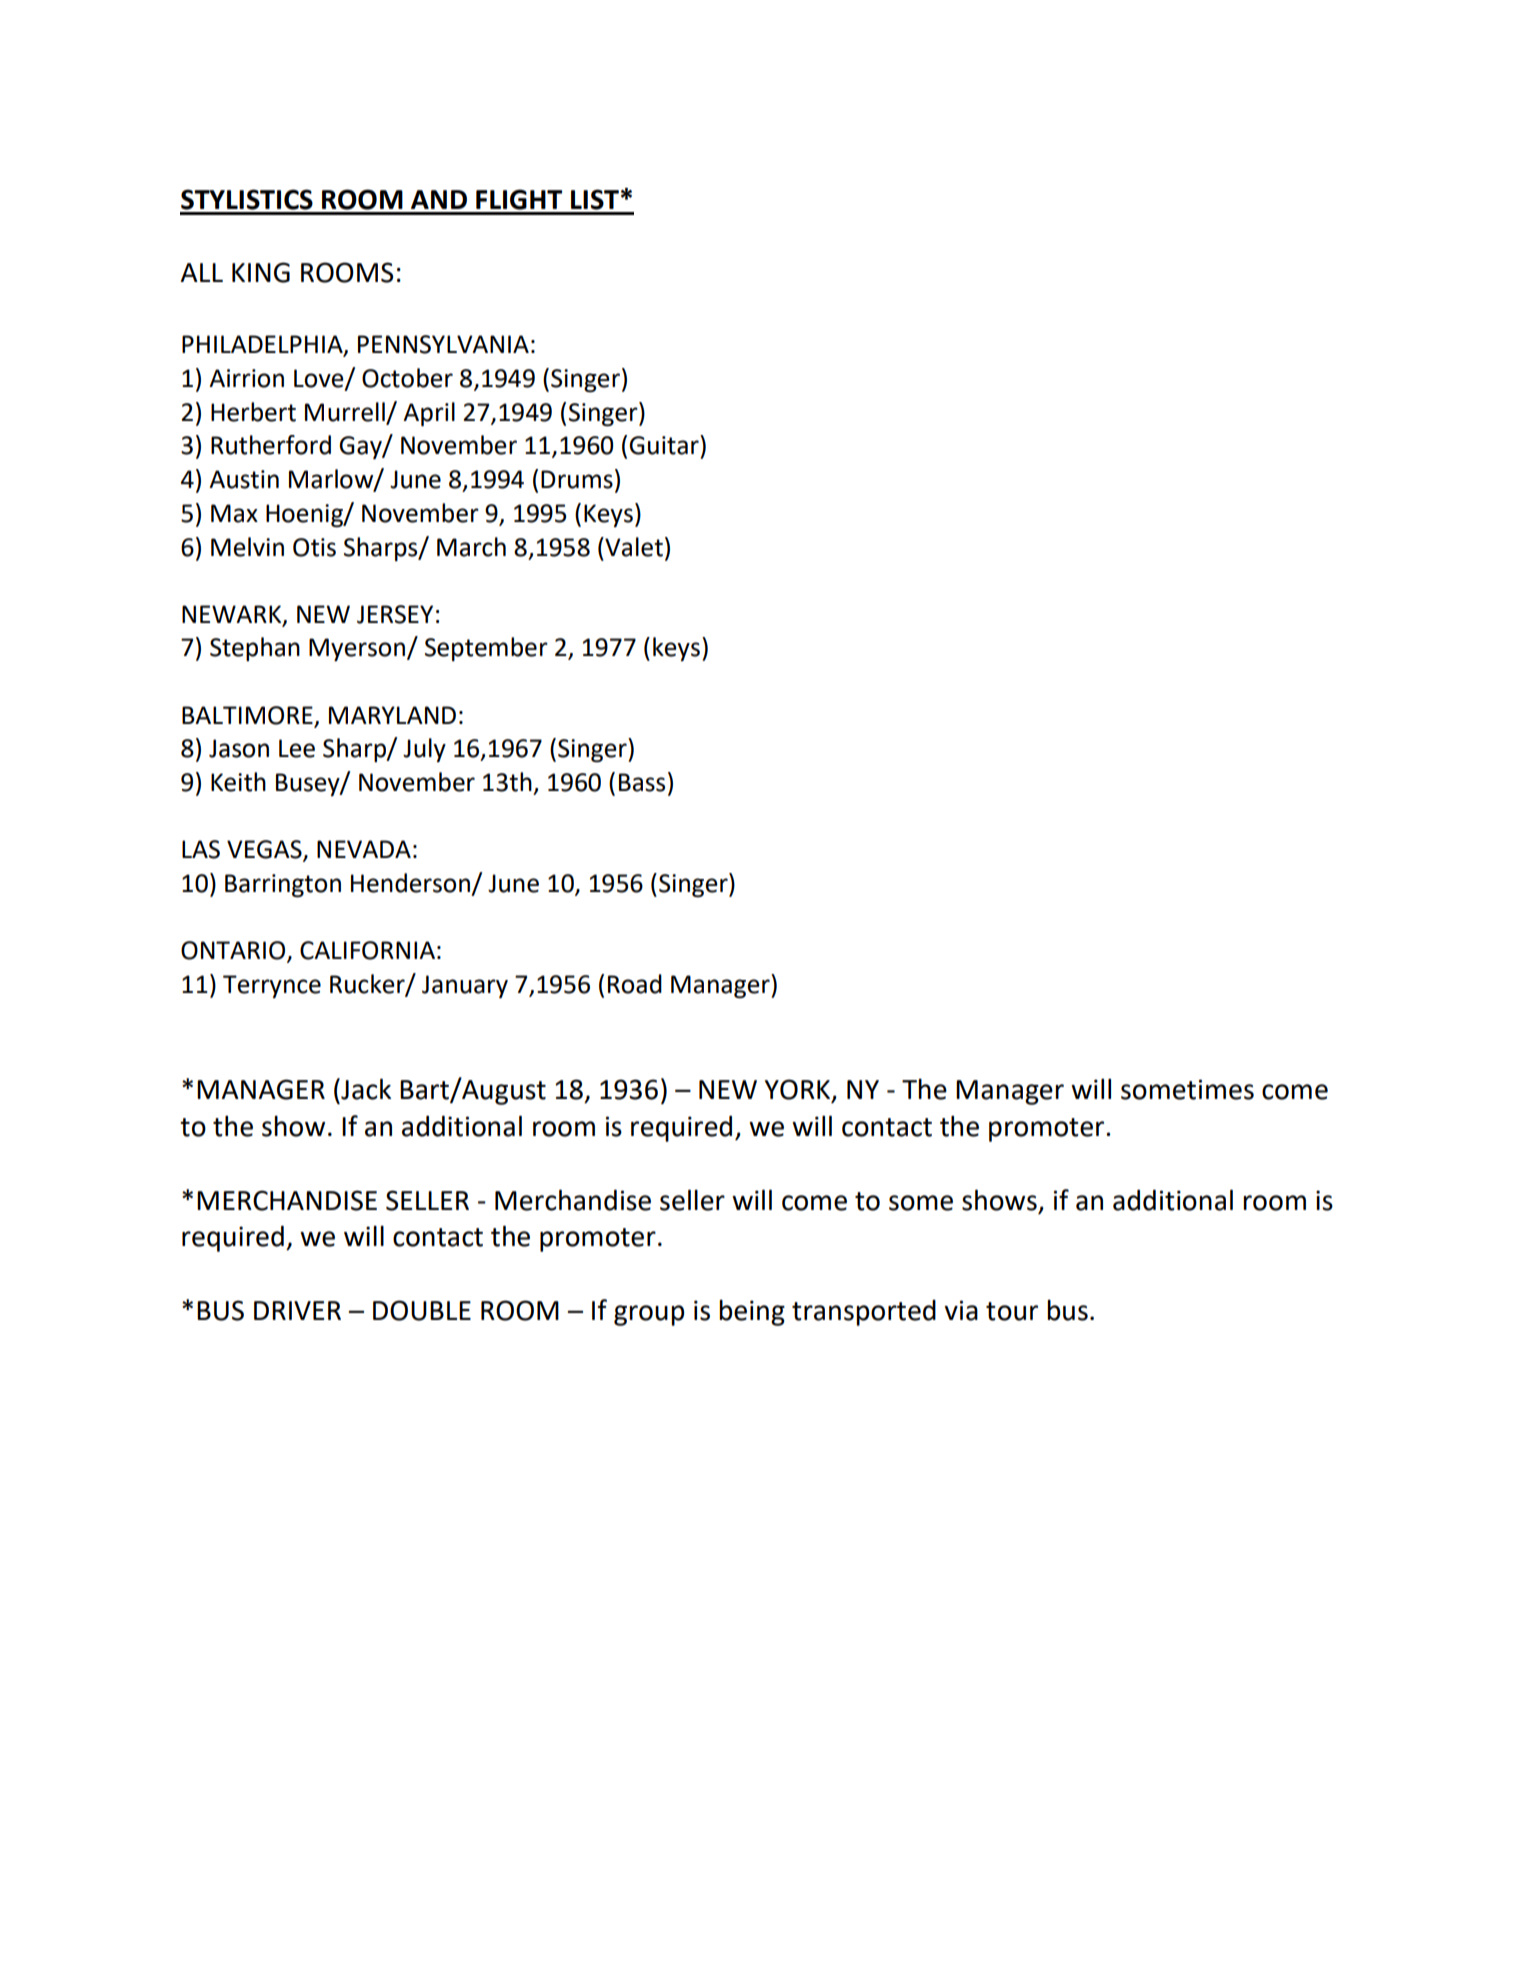  What do you see at coordinates (649, 1315) in the screenshot?
I see `group` at bounding box center [649, 1315].
